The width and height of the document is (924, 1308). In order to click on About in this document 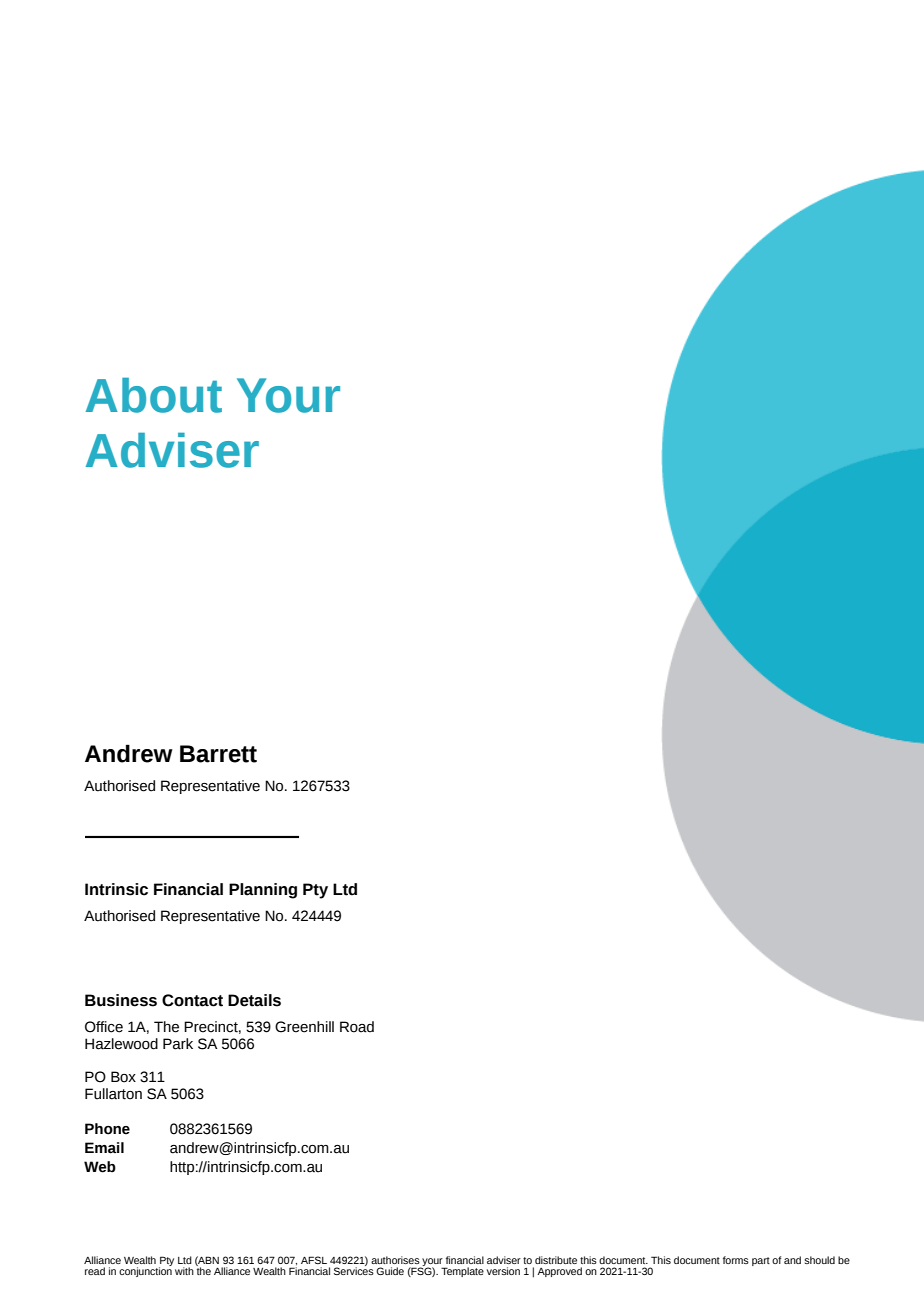, I will do `click(154, 395)`.
